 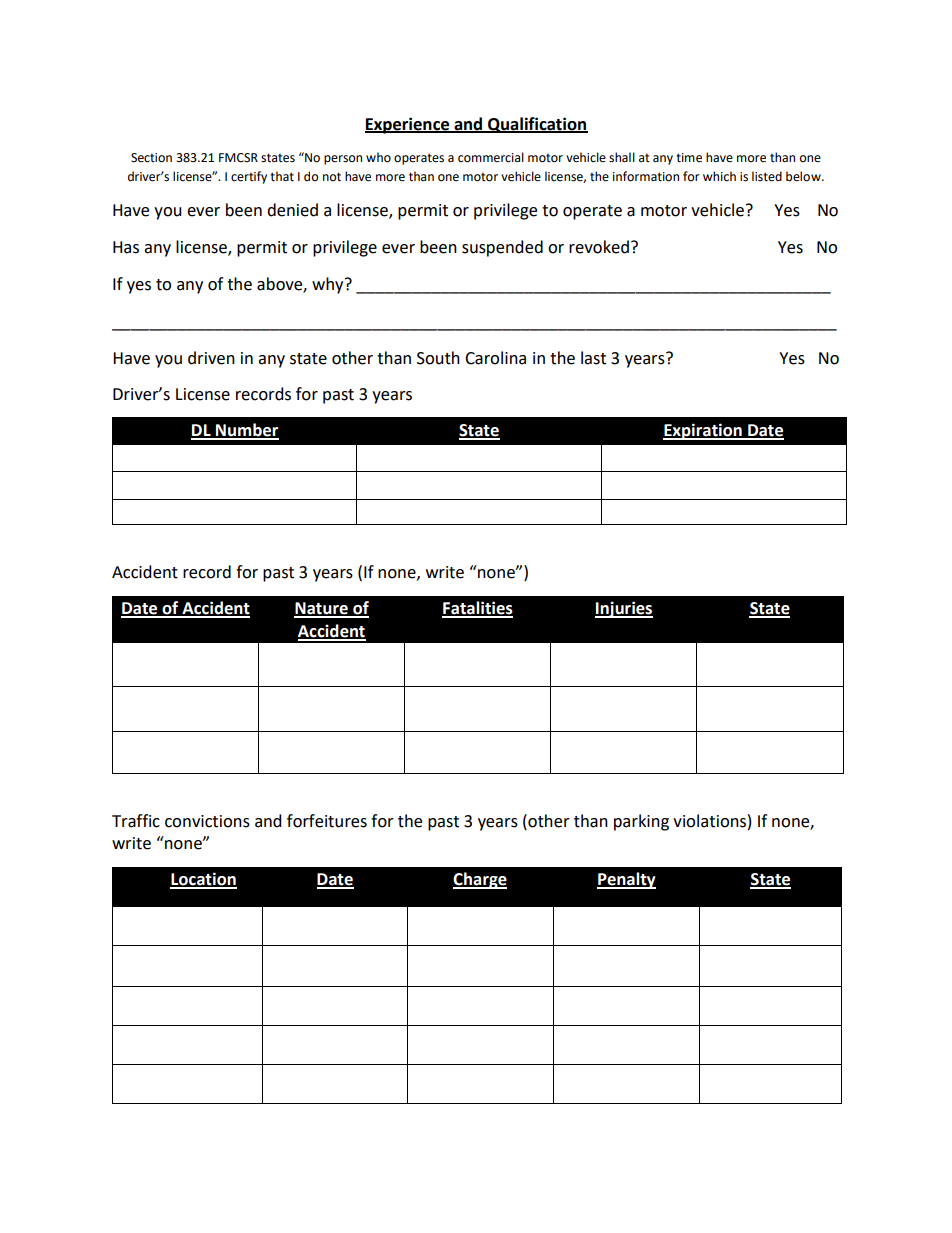 I want to click on Injuries, so click(x=624, y=609).
